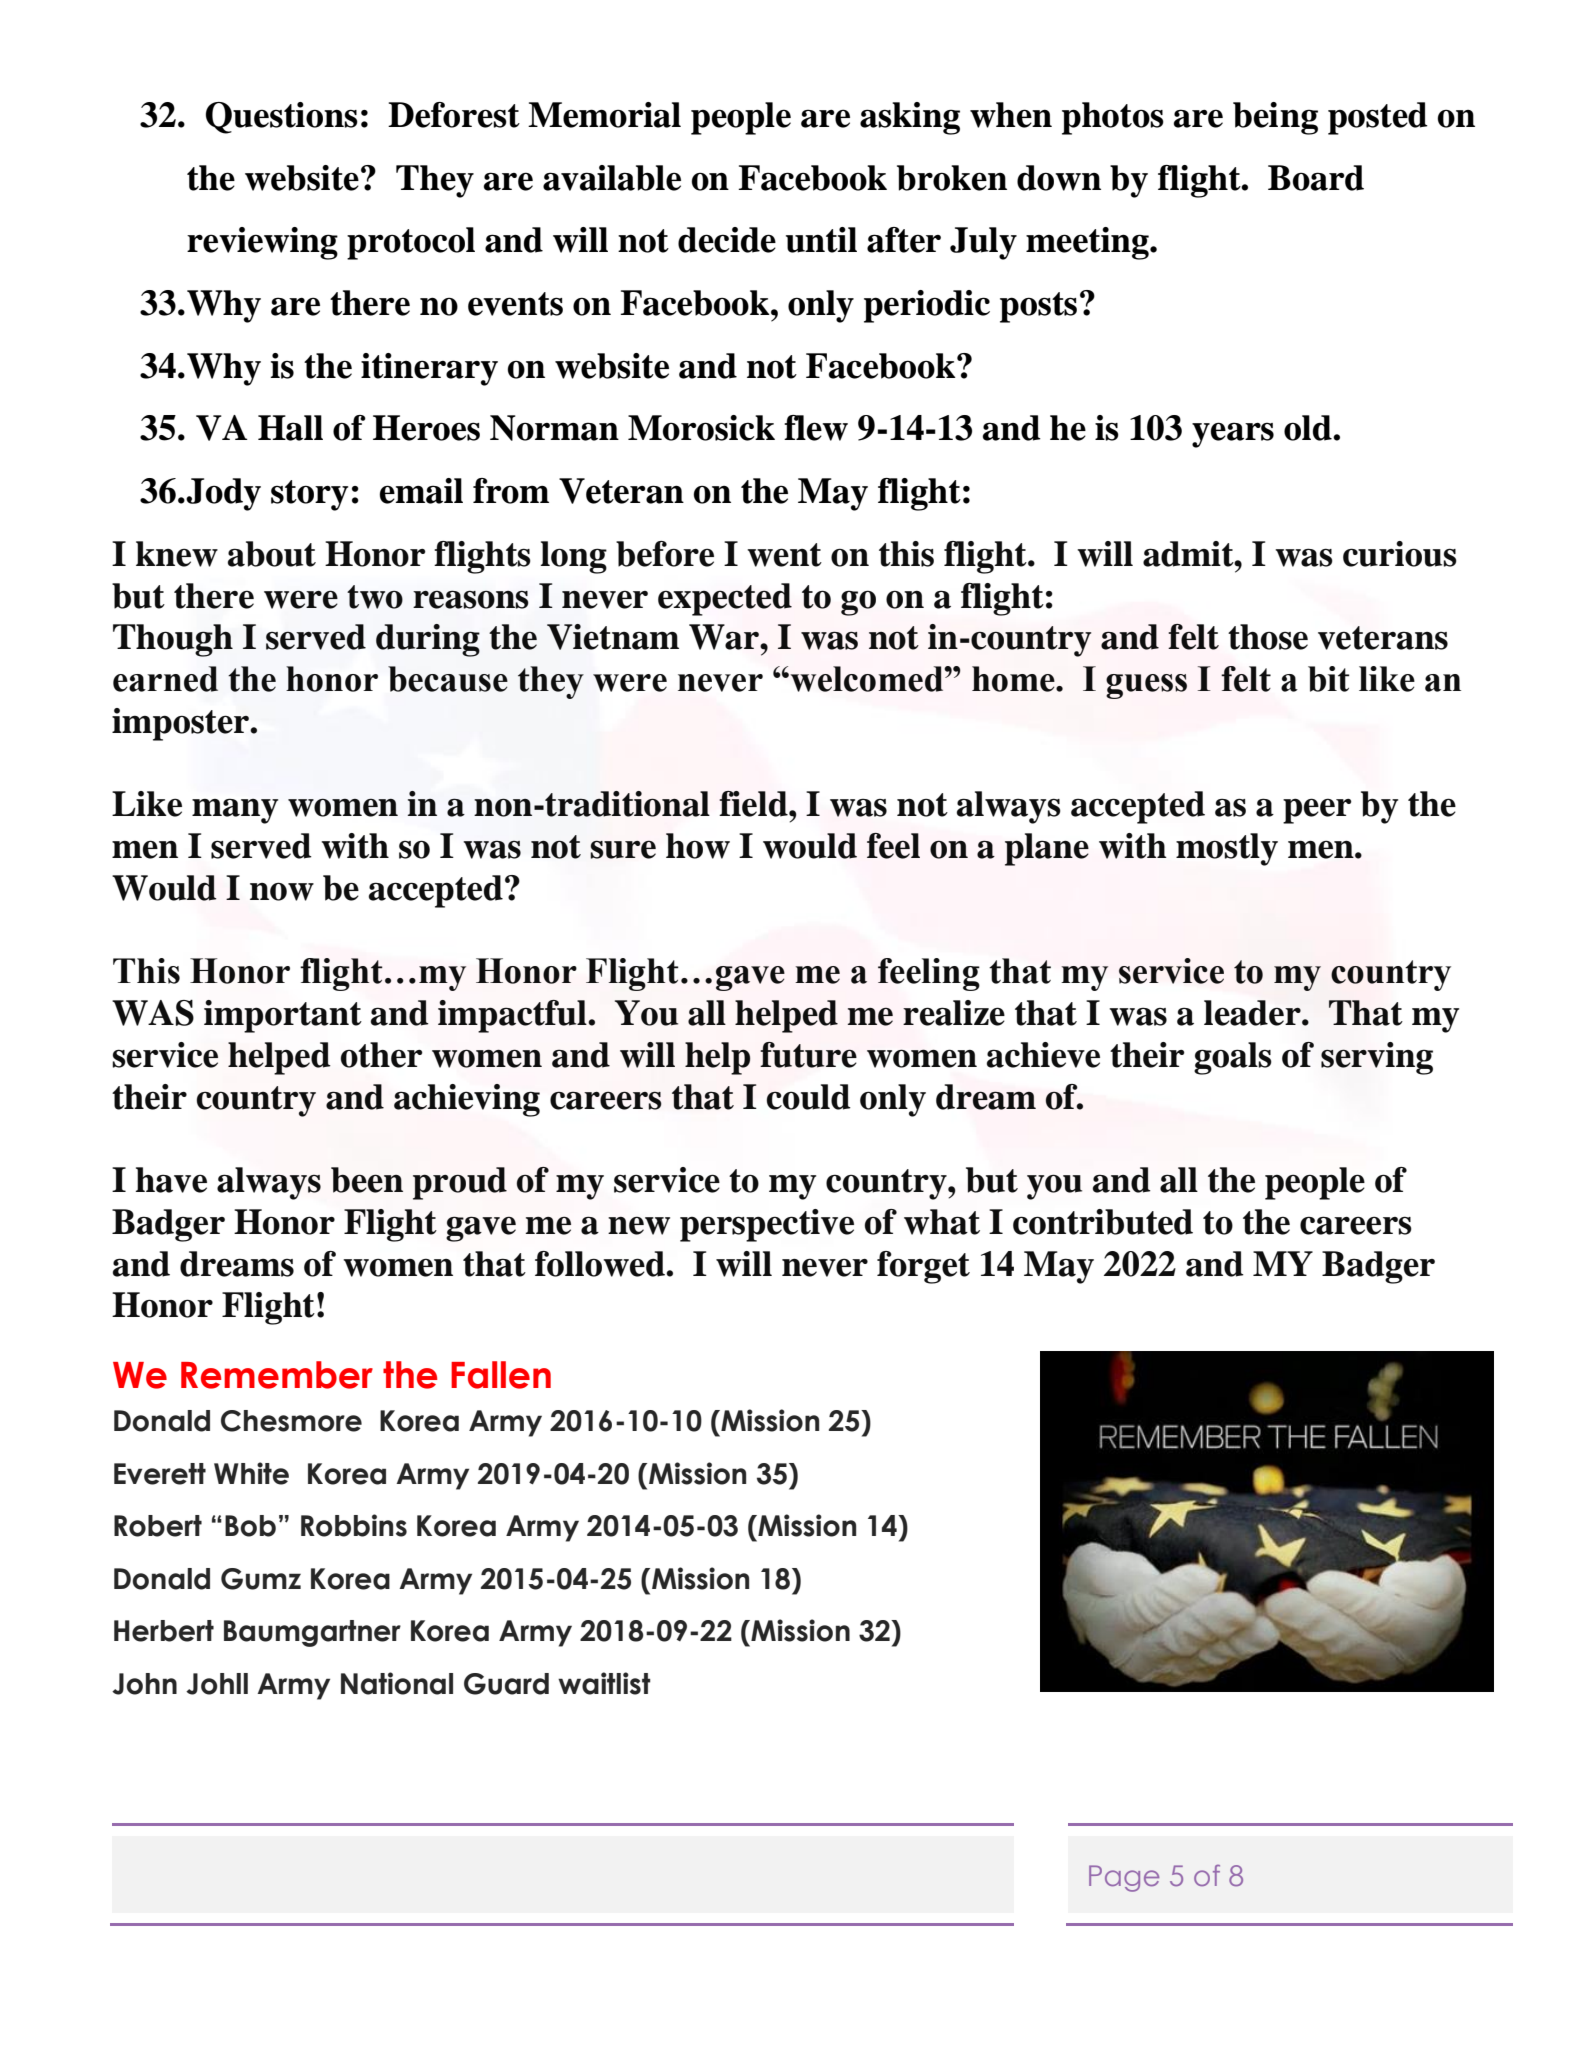  Describe the element at coordinates (808, 1055) in the screenshot. I see `future` at that location.
